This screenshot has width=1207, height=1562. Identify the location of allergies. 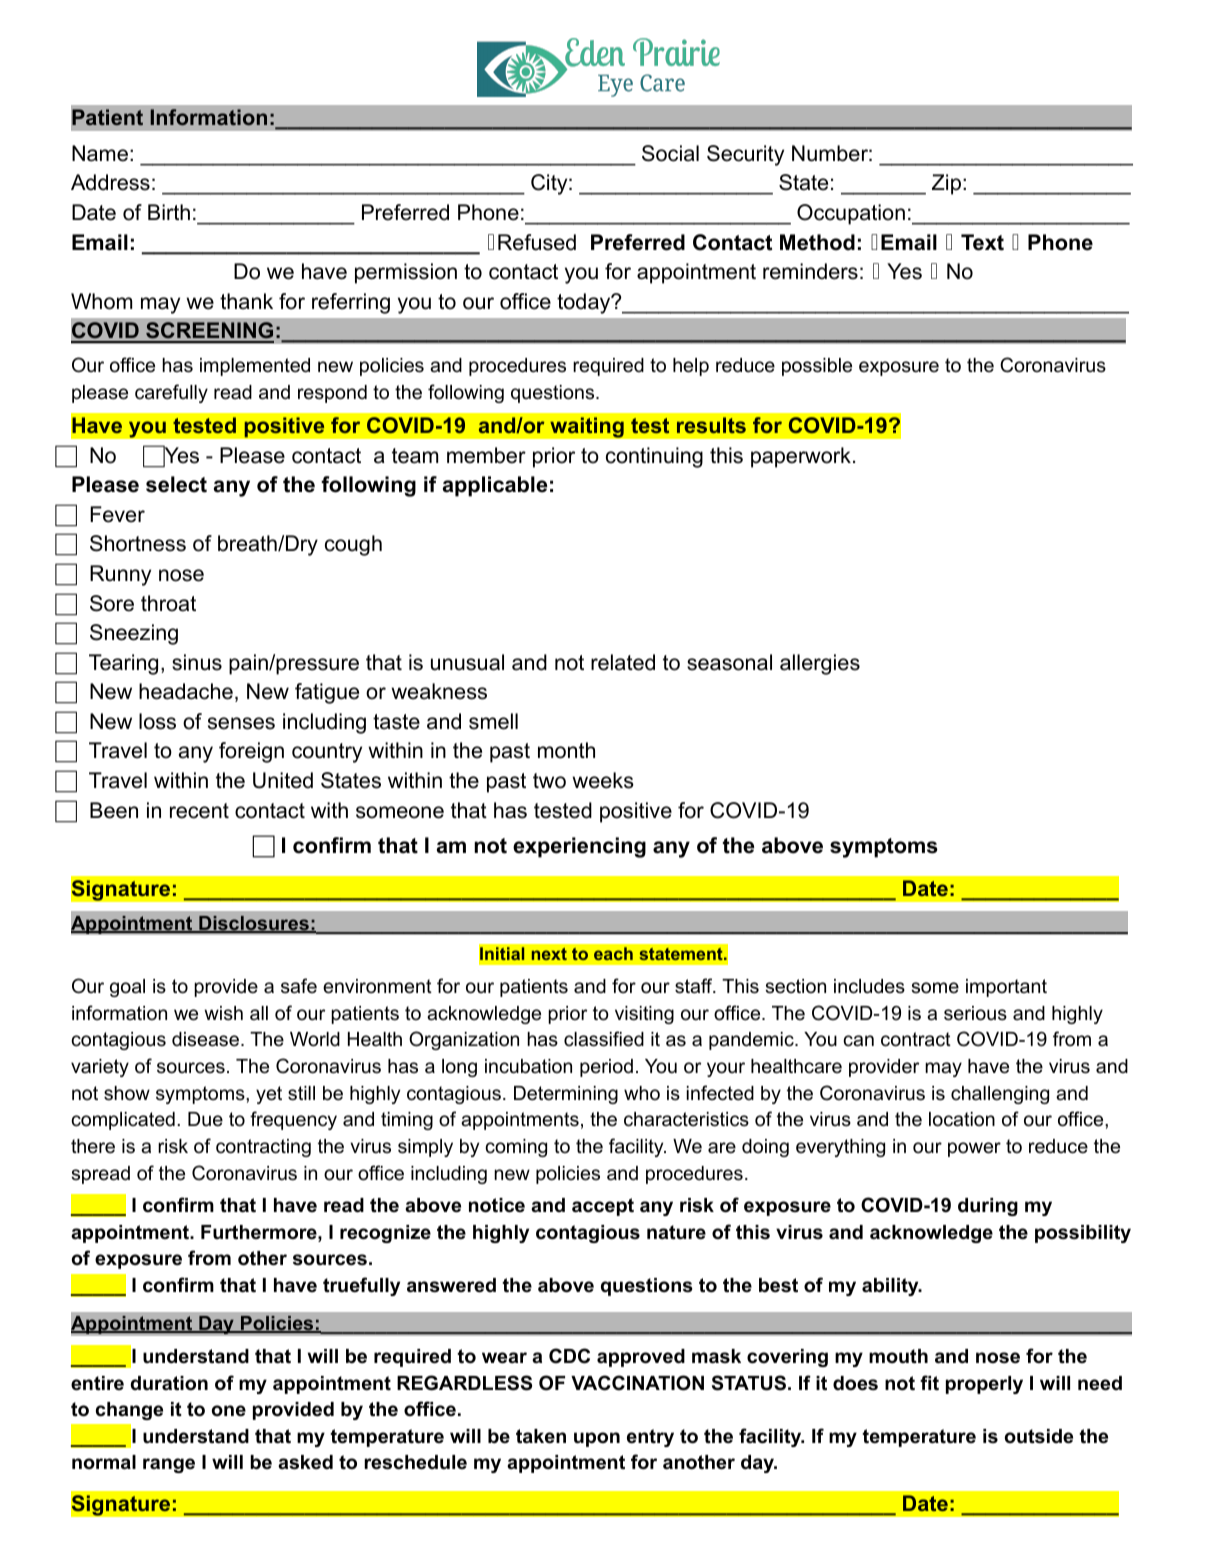
(820, 664).
